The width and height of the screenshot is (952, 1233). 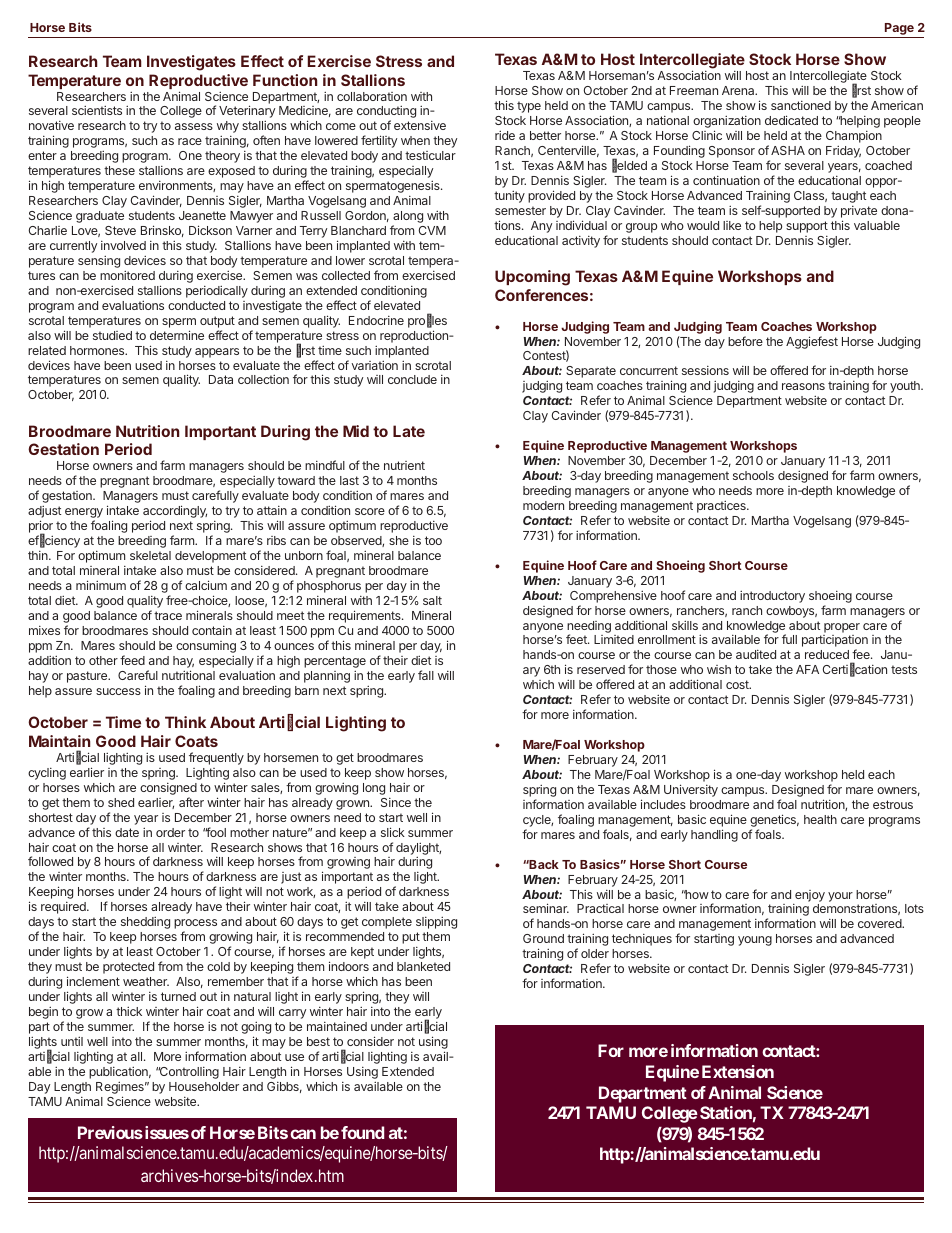 I want to click on thick, so click(x=129, y=1011).
